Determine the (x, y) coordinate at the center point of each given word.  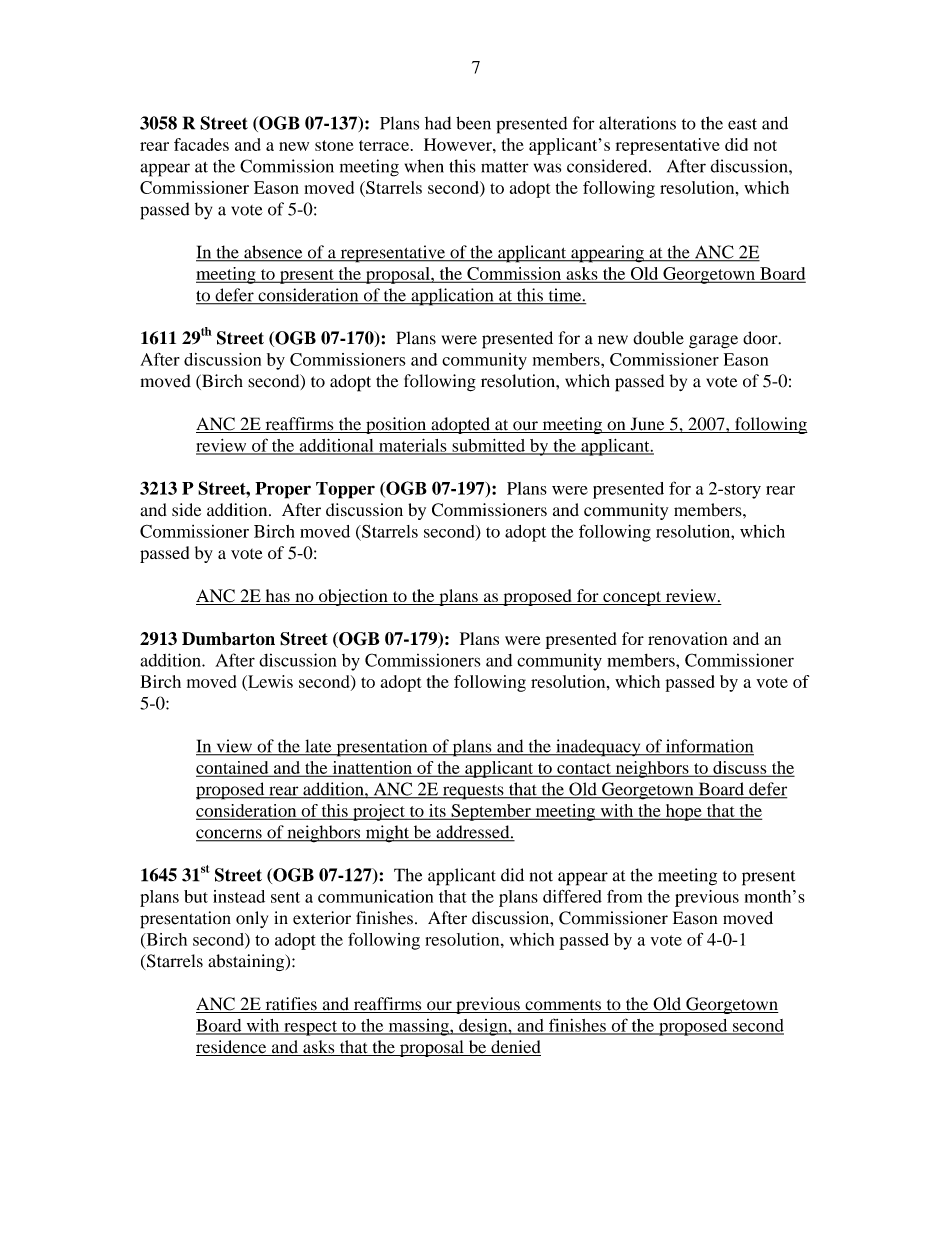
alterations (637, 123)
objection (353, 597)
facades (201, 144)
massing (418, 1027)
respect (310, 1028)
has (277, 597)
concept (632, 598)
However (459, 144)
